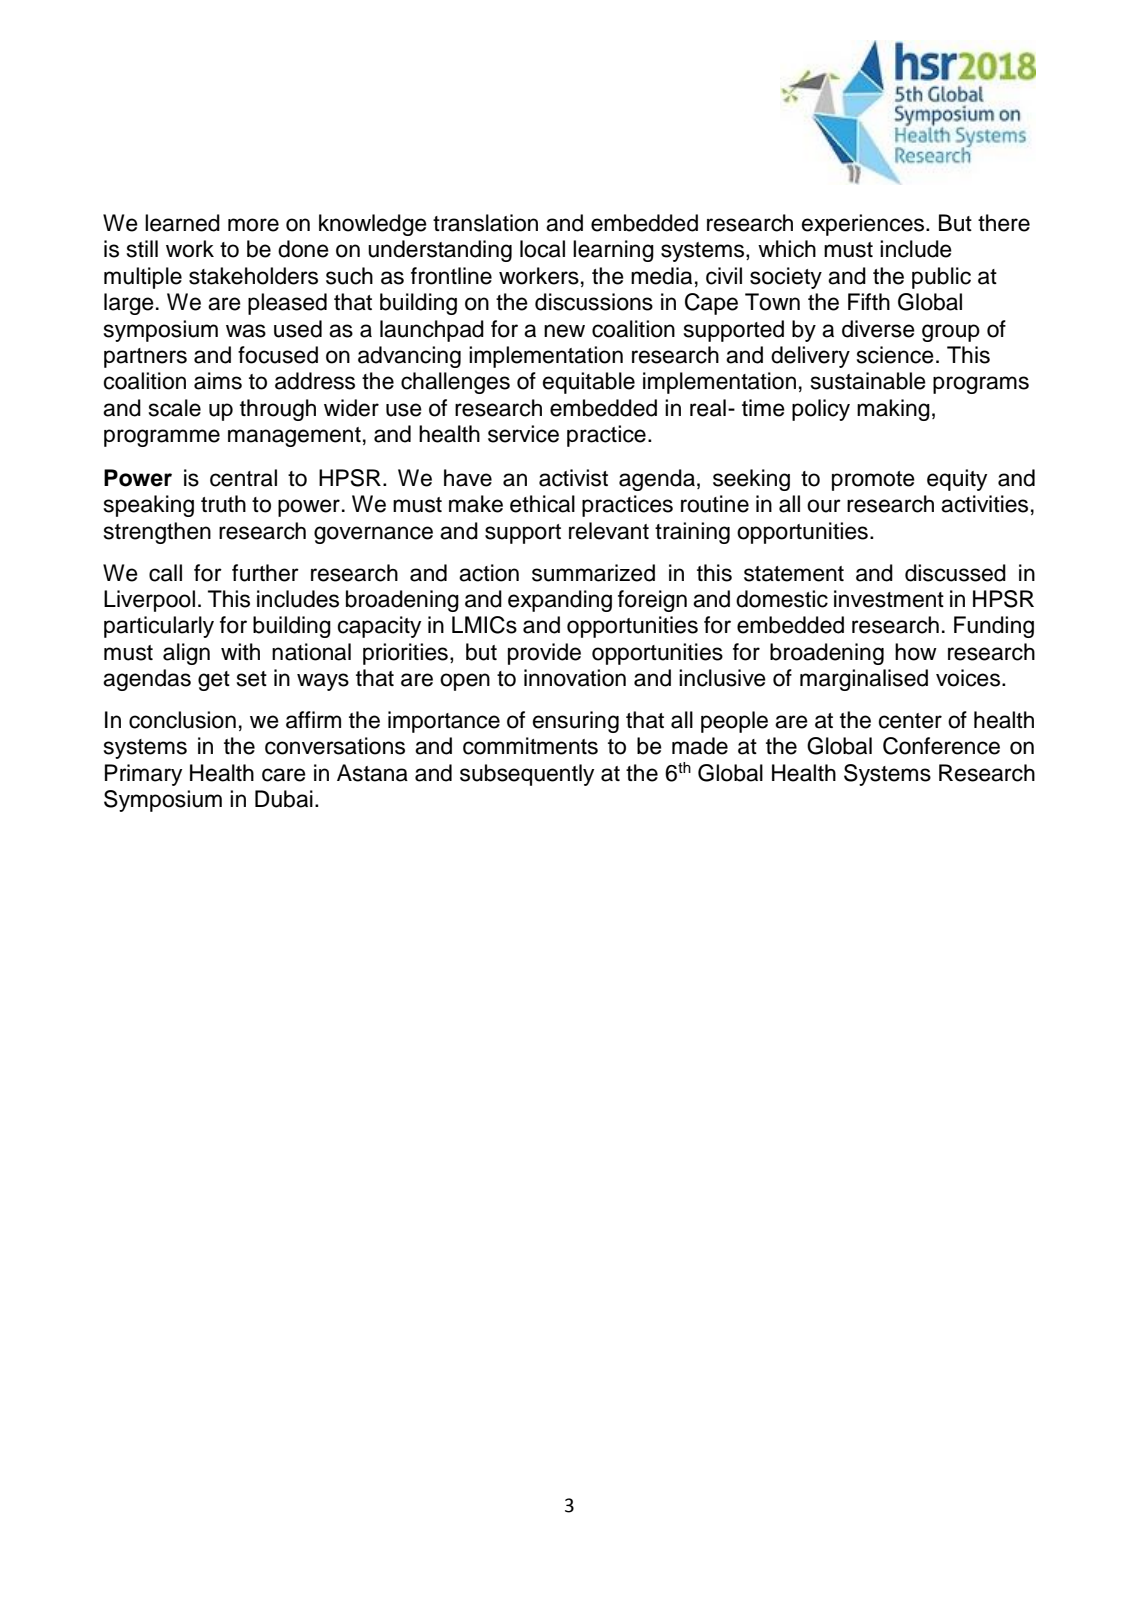 The height and width of the page is (1611, 1139). Describe the element at coordinates (575, 678) in the page. I see `innovation` at that location.
